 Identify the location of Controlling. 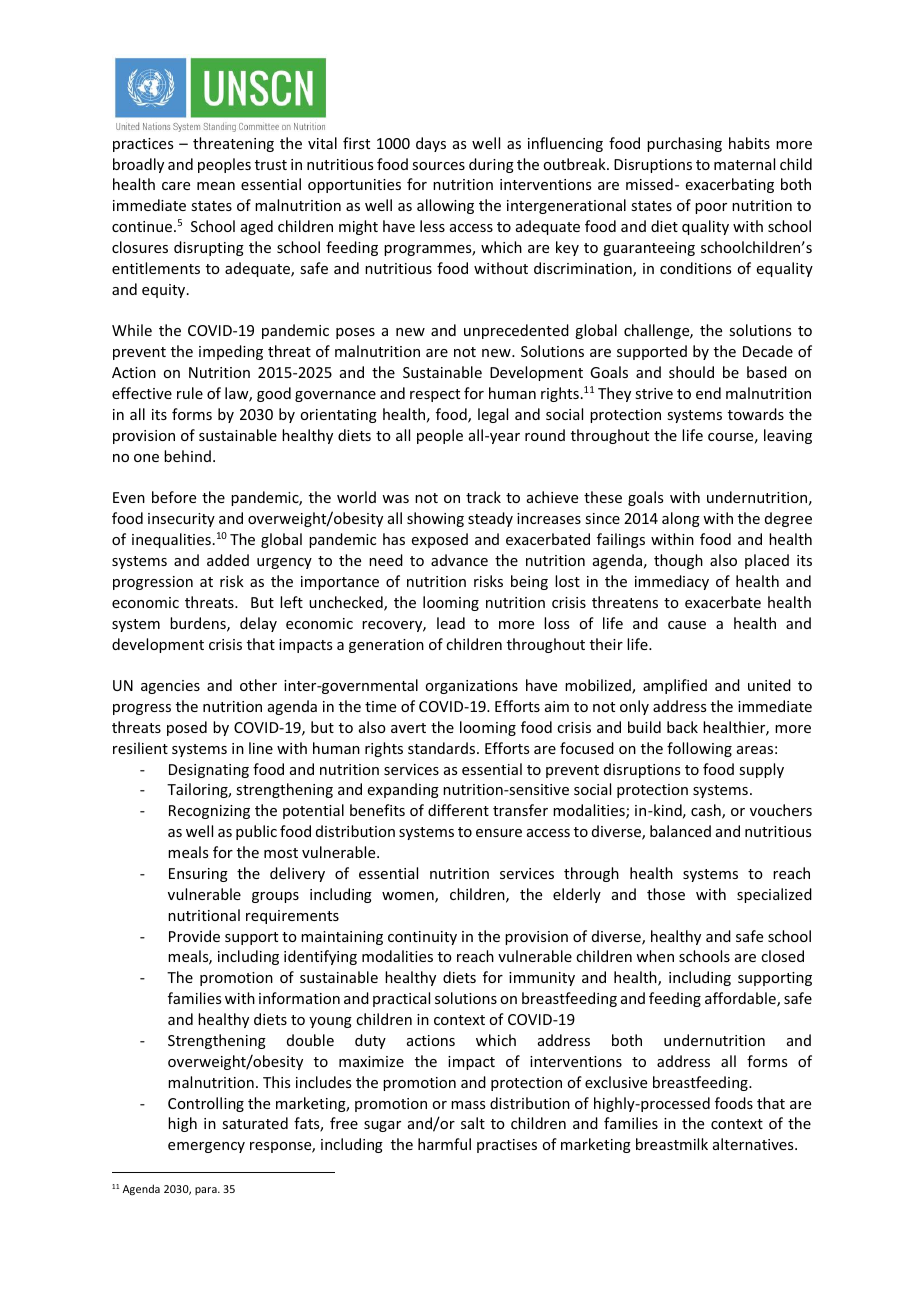
(206, 1104).
